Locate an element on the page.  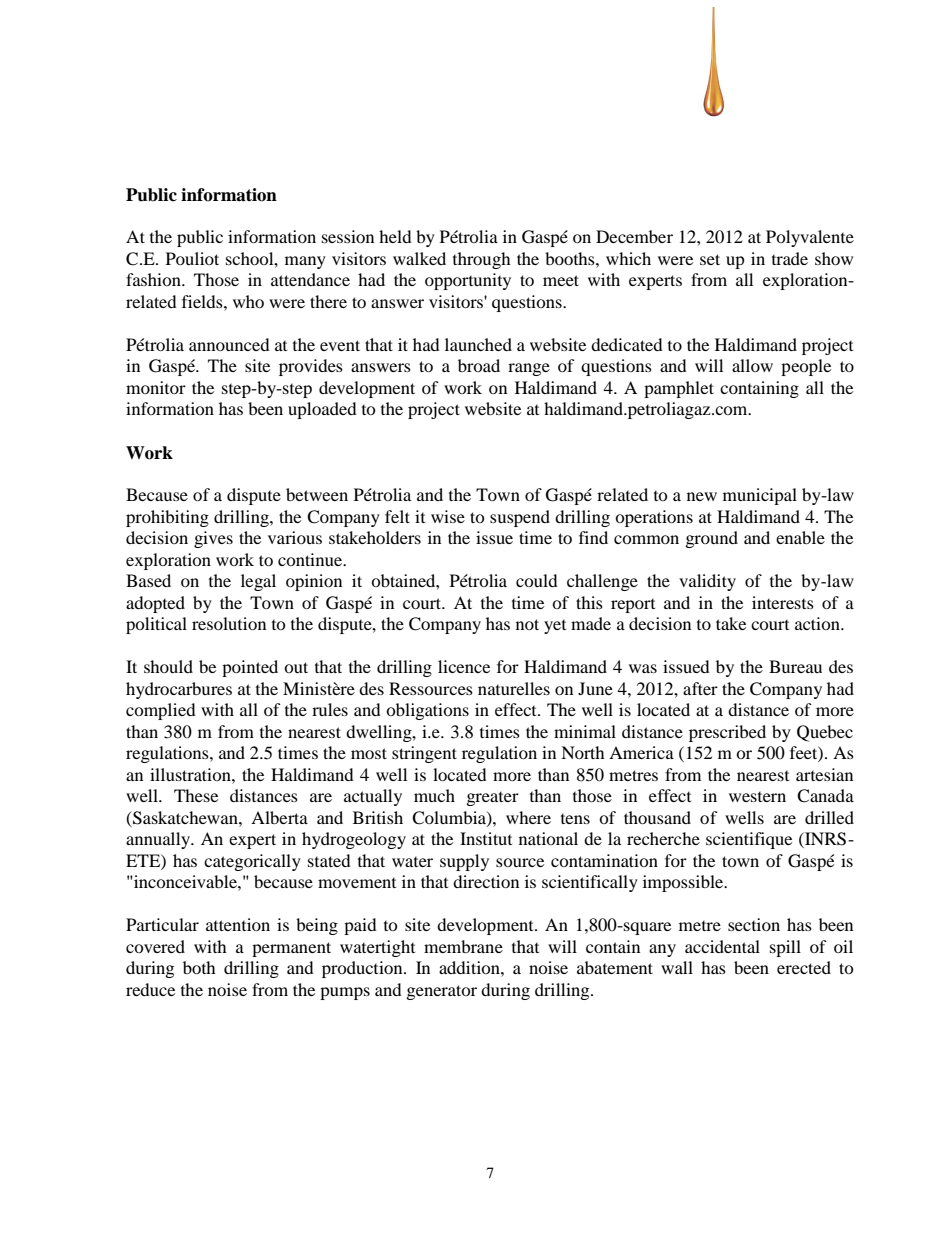
municipal is located at coordinates (760, 496).
